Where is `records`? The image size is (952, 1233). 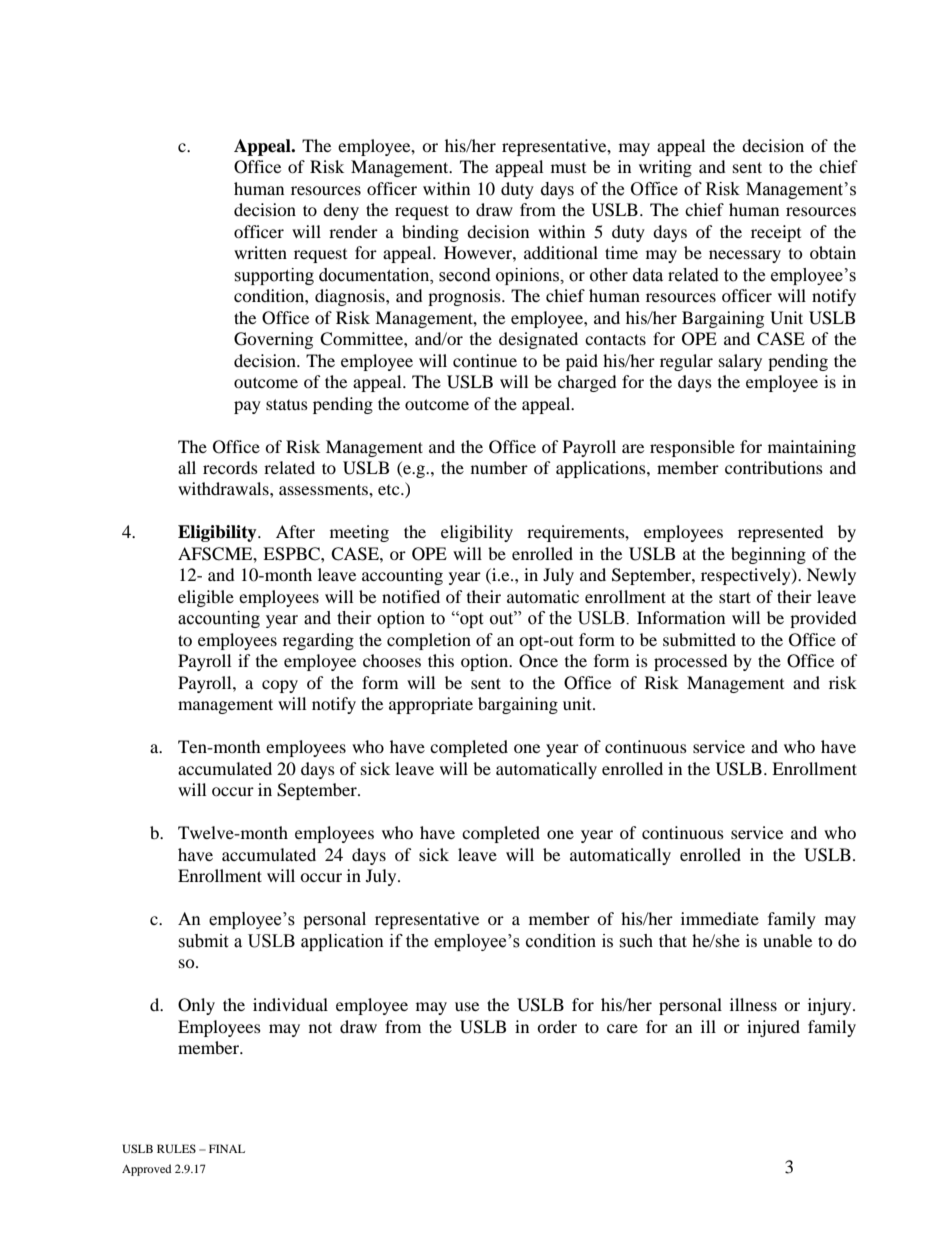 records is located at coordinates (230, 467).
